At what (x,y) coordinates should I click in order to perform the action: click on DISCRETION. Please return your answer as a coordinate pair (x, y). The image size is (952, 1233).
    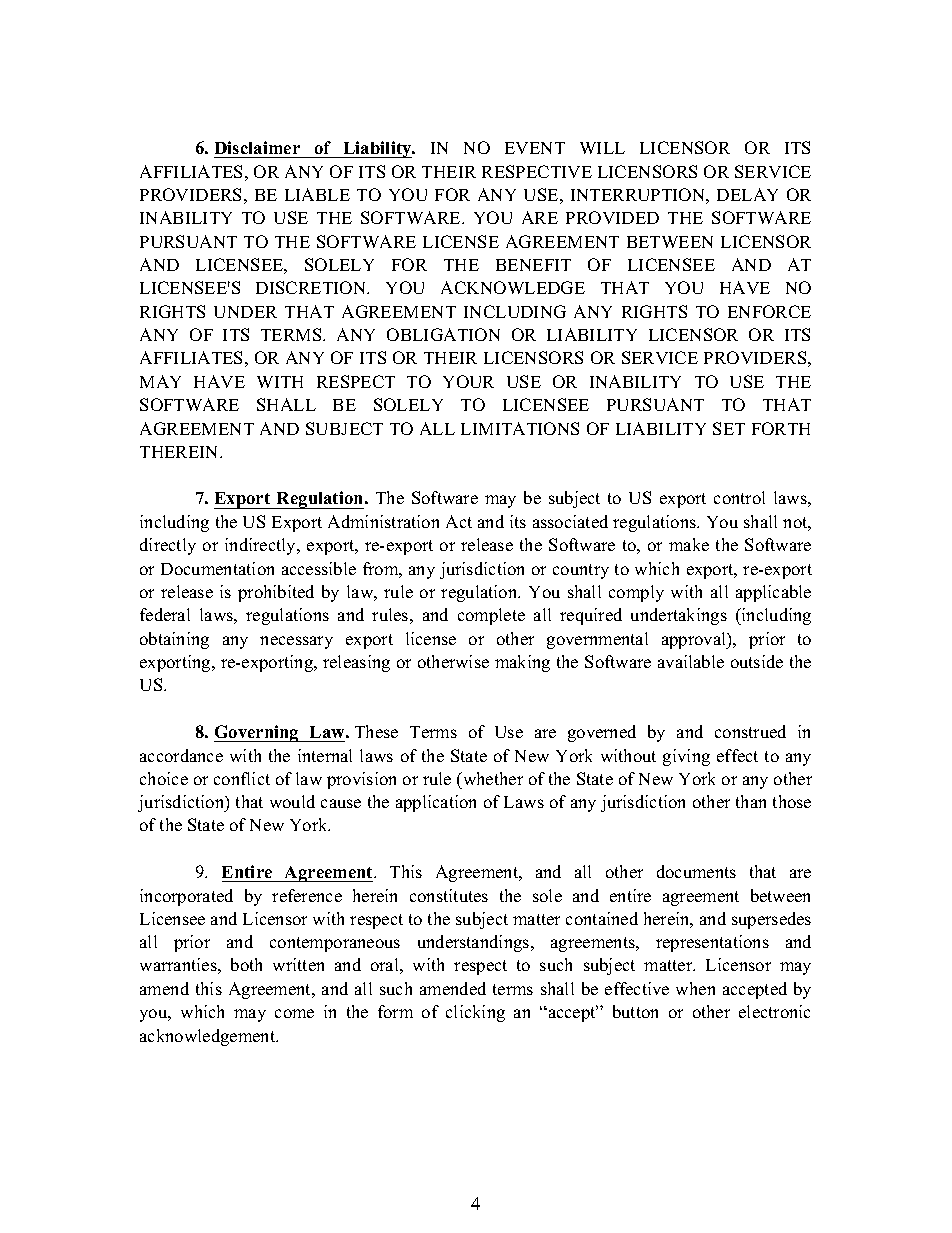
    Looking at the image, I should click on (312, 287).
